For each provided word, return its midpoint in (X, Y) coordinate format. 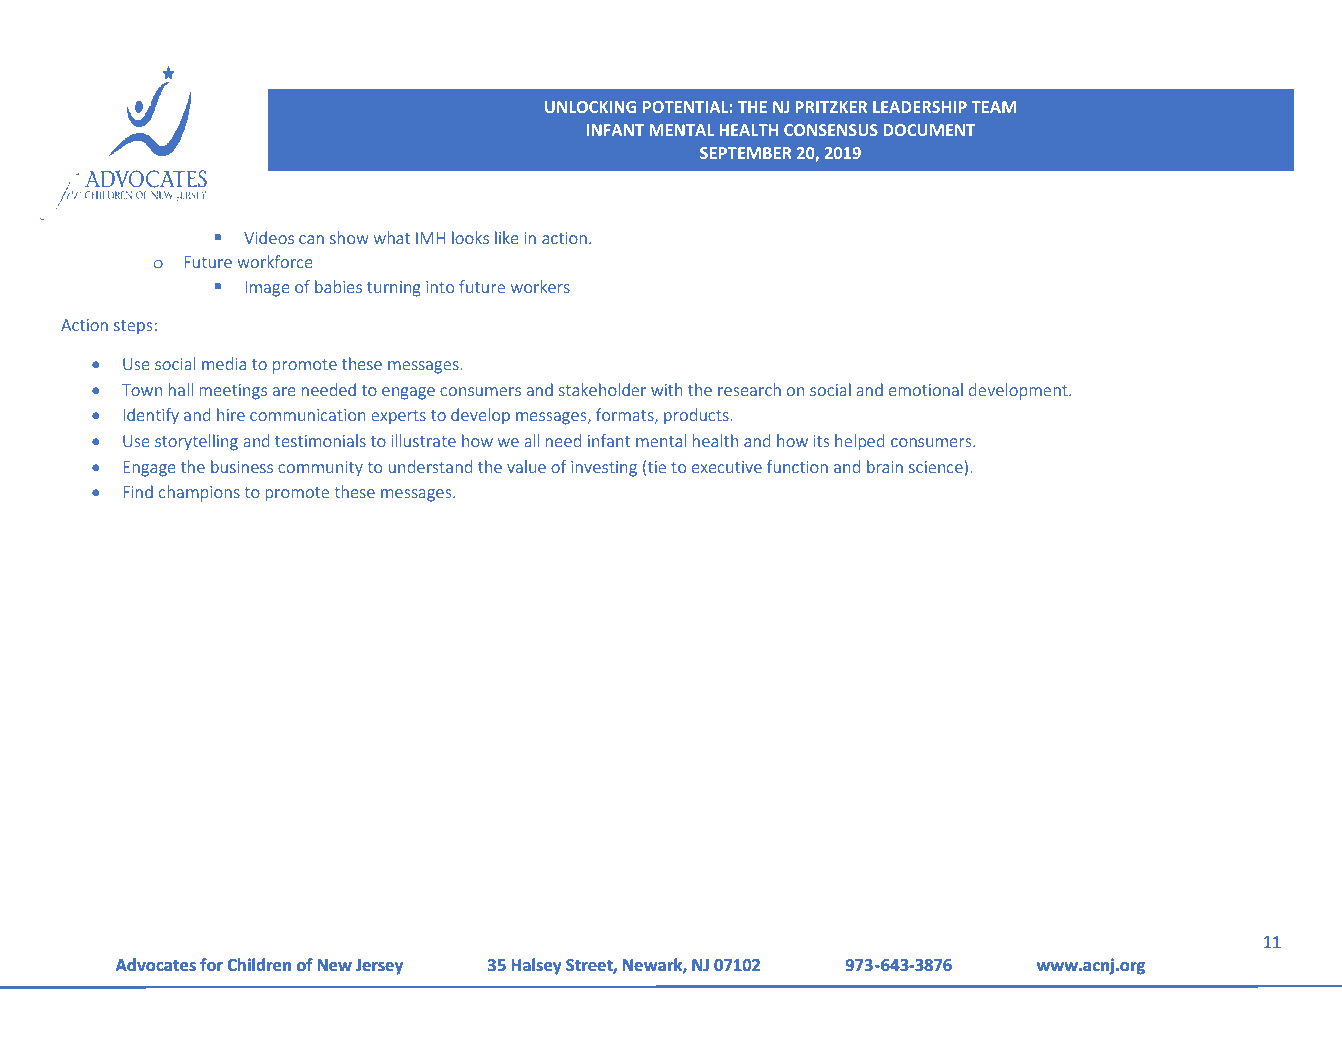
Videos (269, 237)
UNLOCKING (590, 107)
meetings (233, 392)
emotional (926, 389)
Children (259, 965)
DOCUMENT (929, 130)
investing (604, 469)
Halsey (536, 966)
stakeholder (602, 389)
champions (199, 493)
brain (885, 466)
